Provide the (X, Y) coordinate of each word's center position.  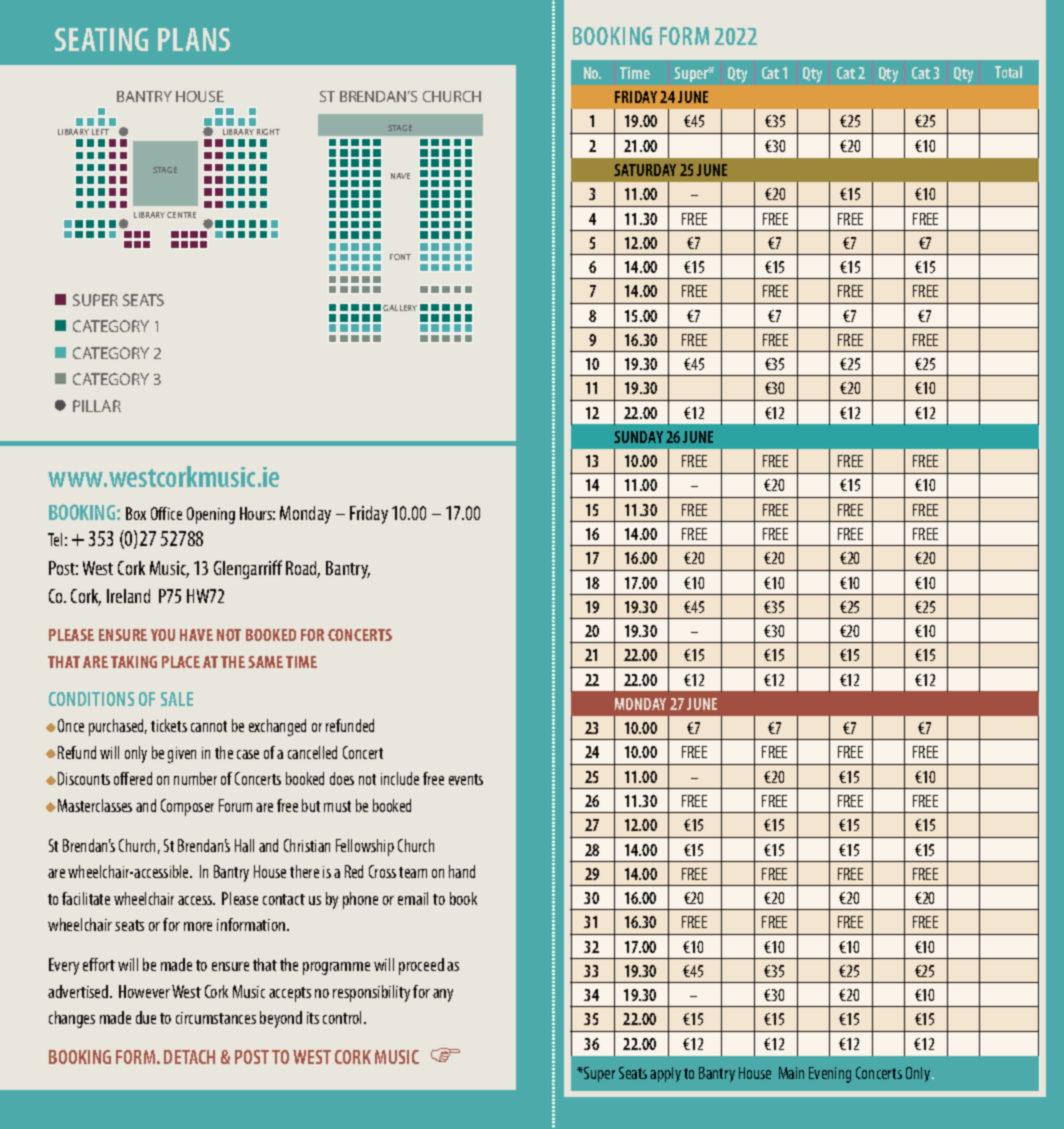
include (400, 778)
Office (166, 513)
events (466, 779)
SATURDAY (645, 170)
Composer (187, 807)
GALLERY (400, 308)
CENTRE (181, 215)
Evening (830, 1075)
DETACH (189, 1057)
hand (462, 871)
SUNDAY (638, 437)
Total (1008, 72)
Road (303, 569)
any (443, 995)
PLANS (194, 39)
